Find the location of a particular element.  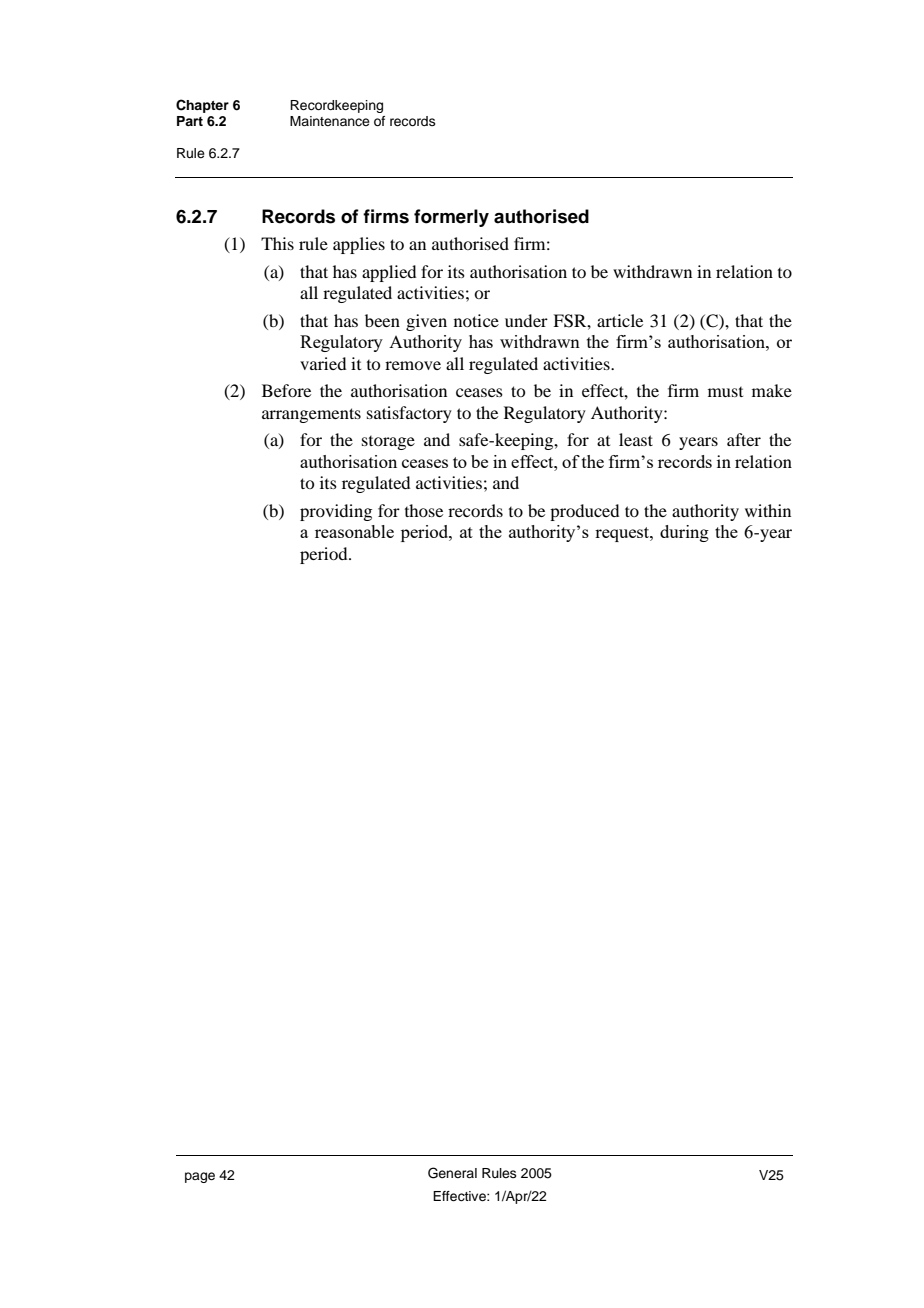

formerly is located at coordinates (451, 218).
